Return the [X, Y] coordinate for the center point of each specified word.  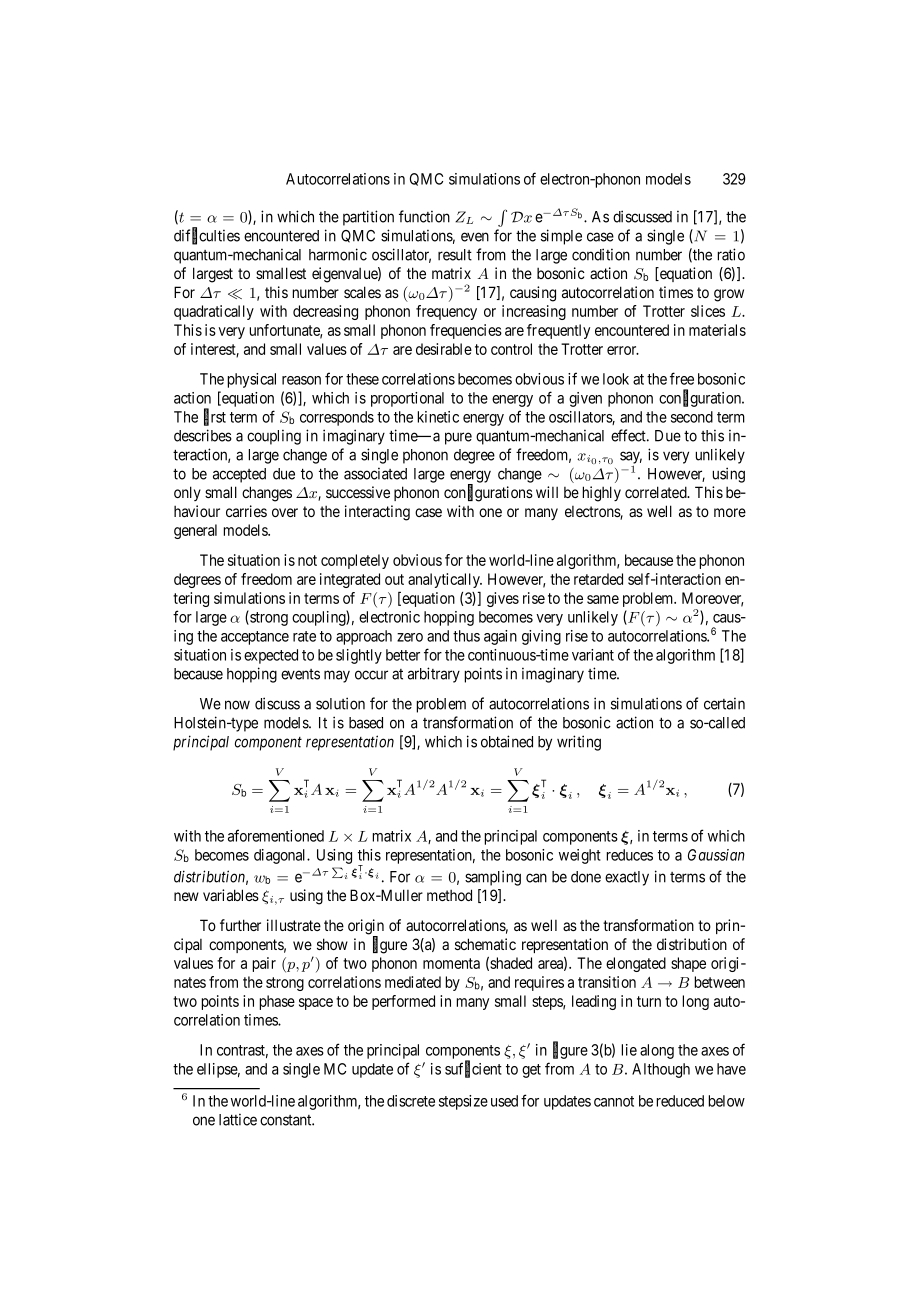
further [240, 925]
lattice [238, 1119]
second [692, 417]
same [603, 599]
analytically [445, 580]
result [455, 255]
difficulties [207, 236]
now [237, 705]
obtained [507, 741]
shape [688, 964]
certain [724, 703]
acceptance [255, 638]
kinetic [438, 417]
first [215, 417]
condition [601, 254]
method [449, 895]
